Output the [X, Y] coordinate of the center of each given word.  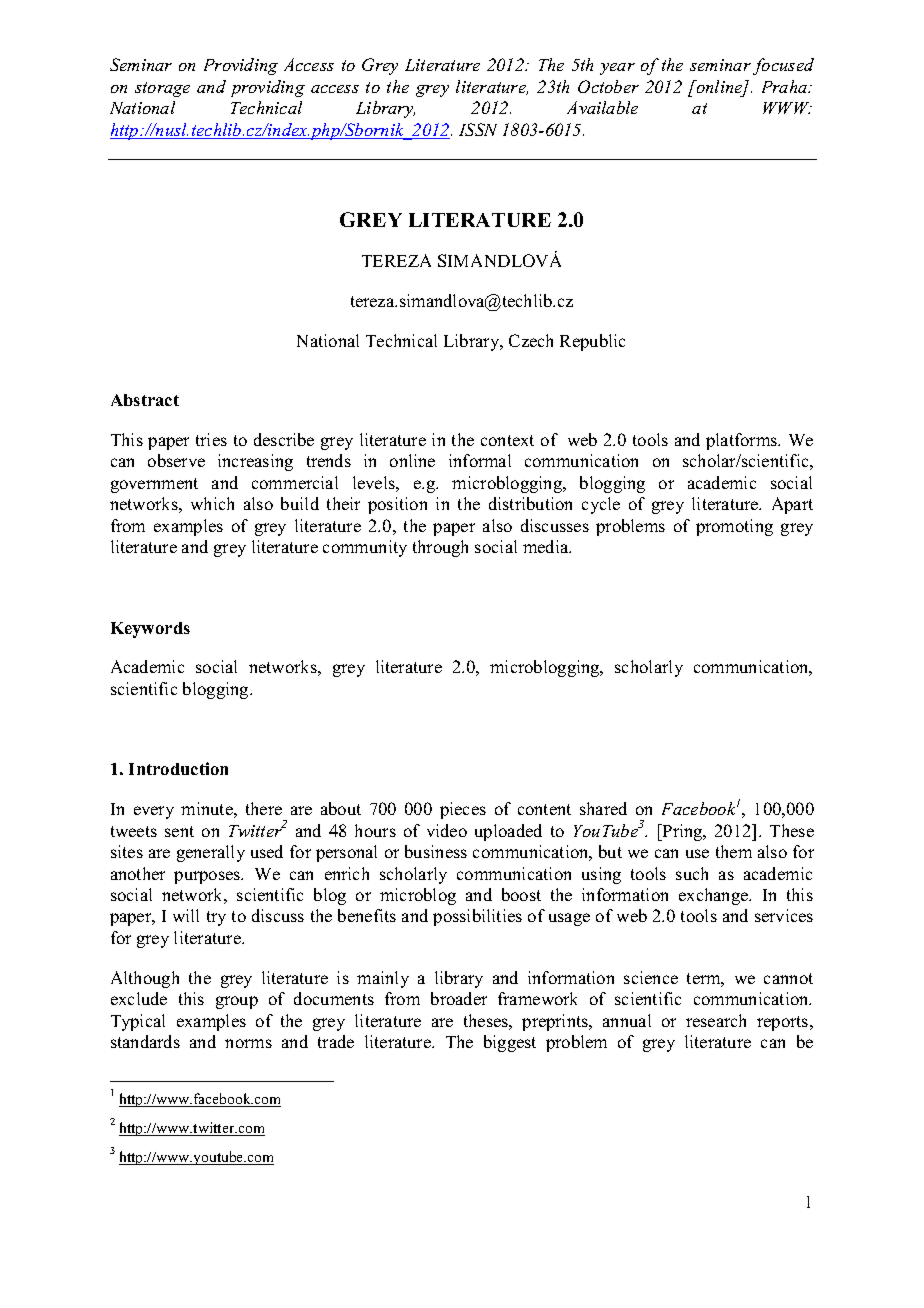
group [237, 1002]
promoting [734, 527]
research [716, 1020]
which [212, 503]
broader [459, 998]
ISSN [478, 129]
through [440, 548]
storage [162, 89]
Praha [786, 86]
